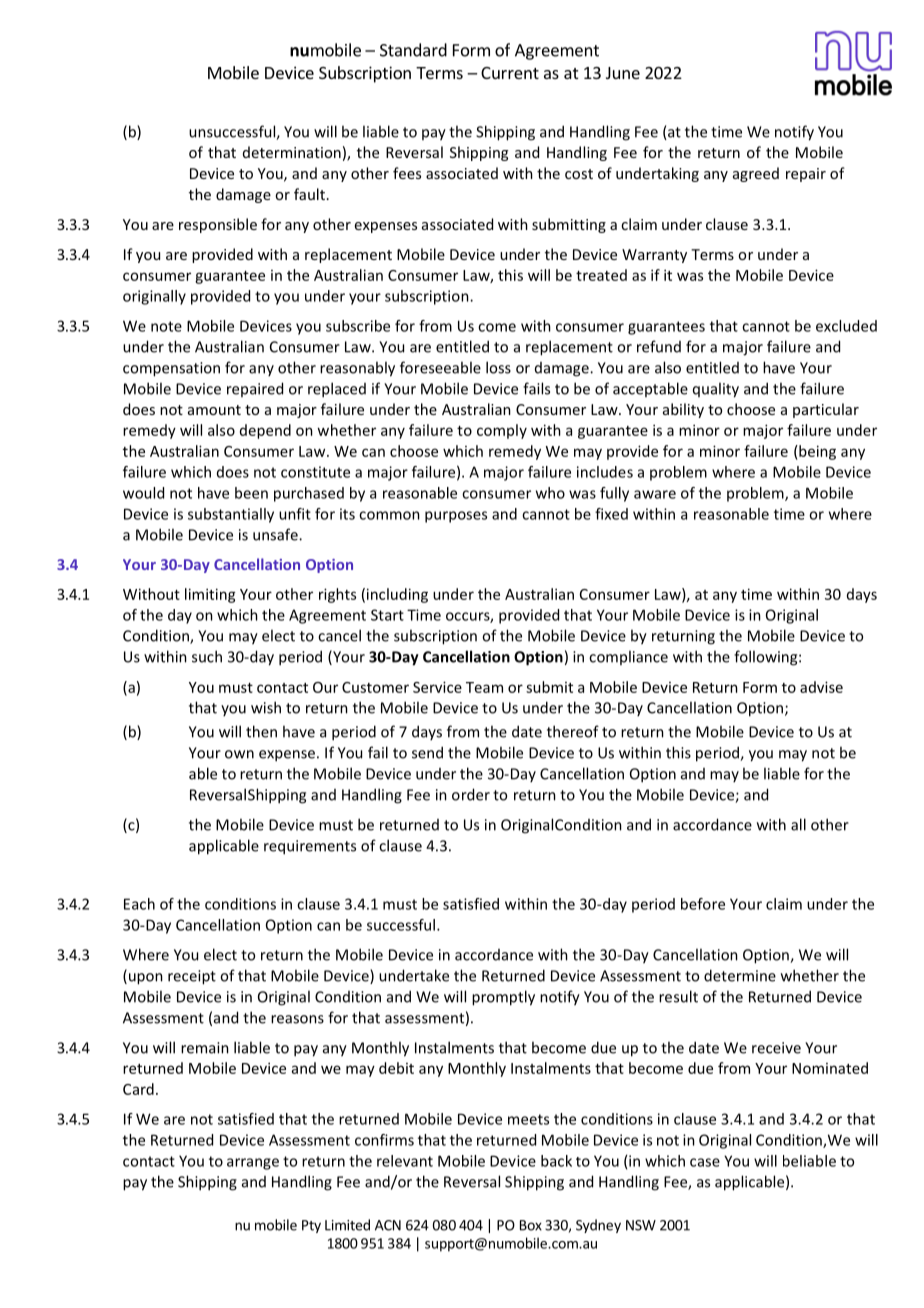 Image resolution: width=924 pixels, height=1308 pixels. What do you see at coordinates (816, 452) in the screenshot?
I see `being` at bounding box center [816, 452].
